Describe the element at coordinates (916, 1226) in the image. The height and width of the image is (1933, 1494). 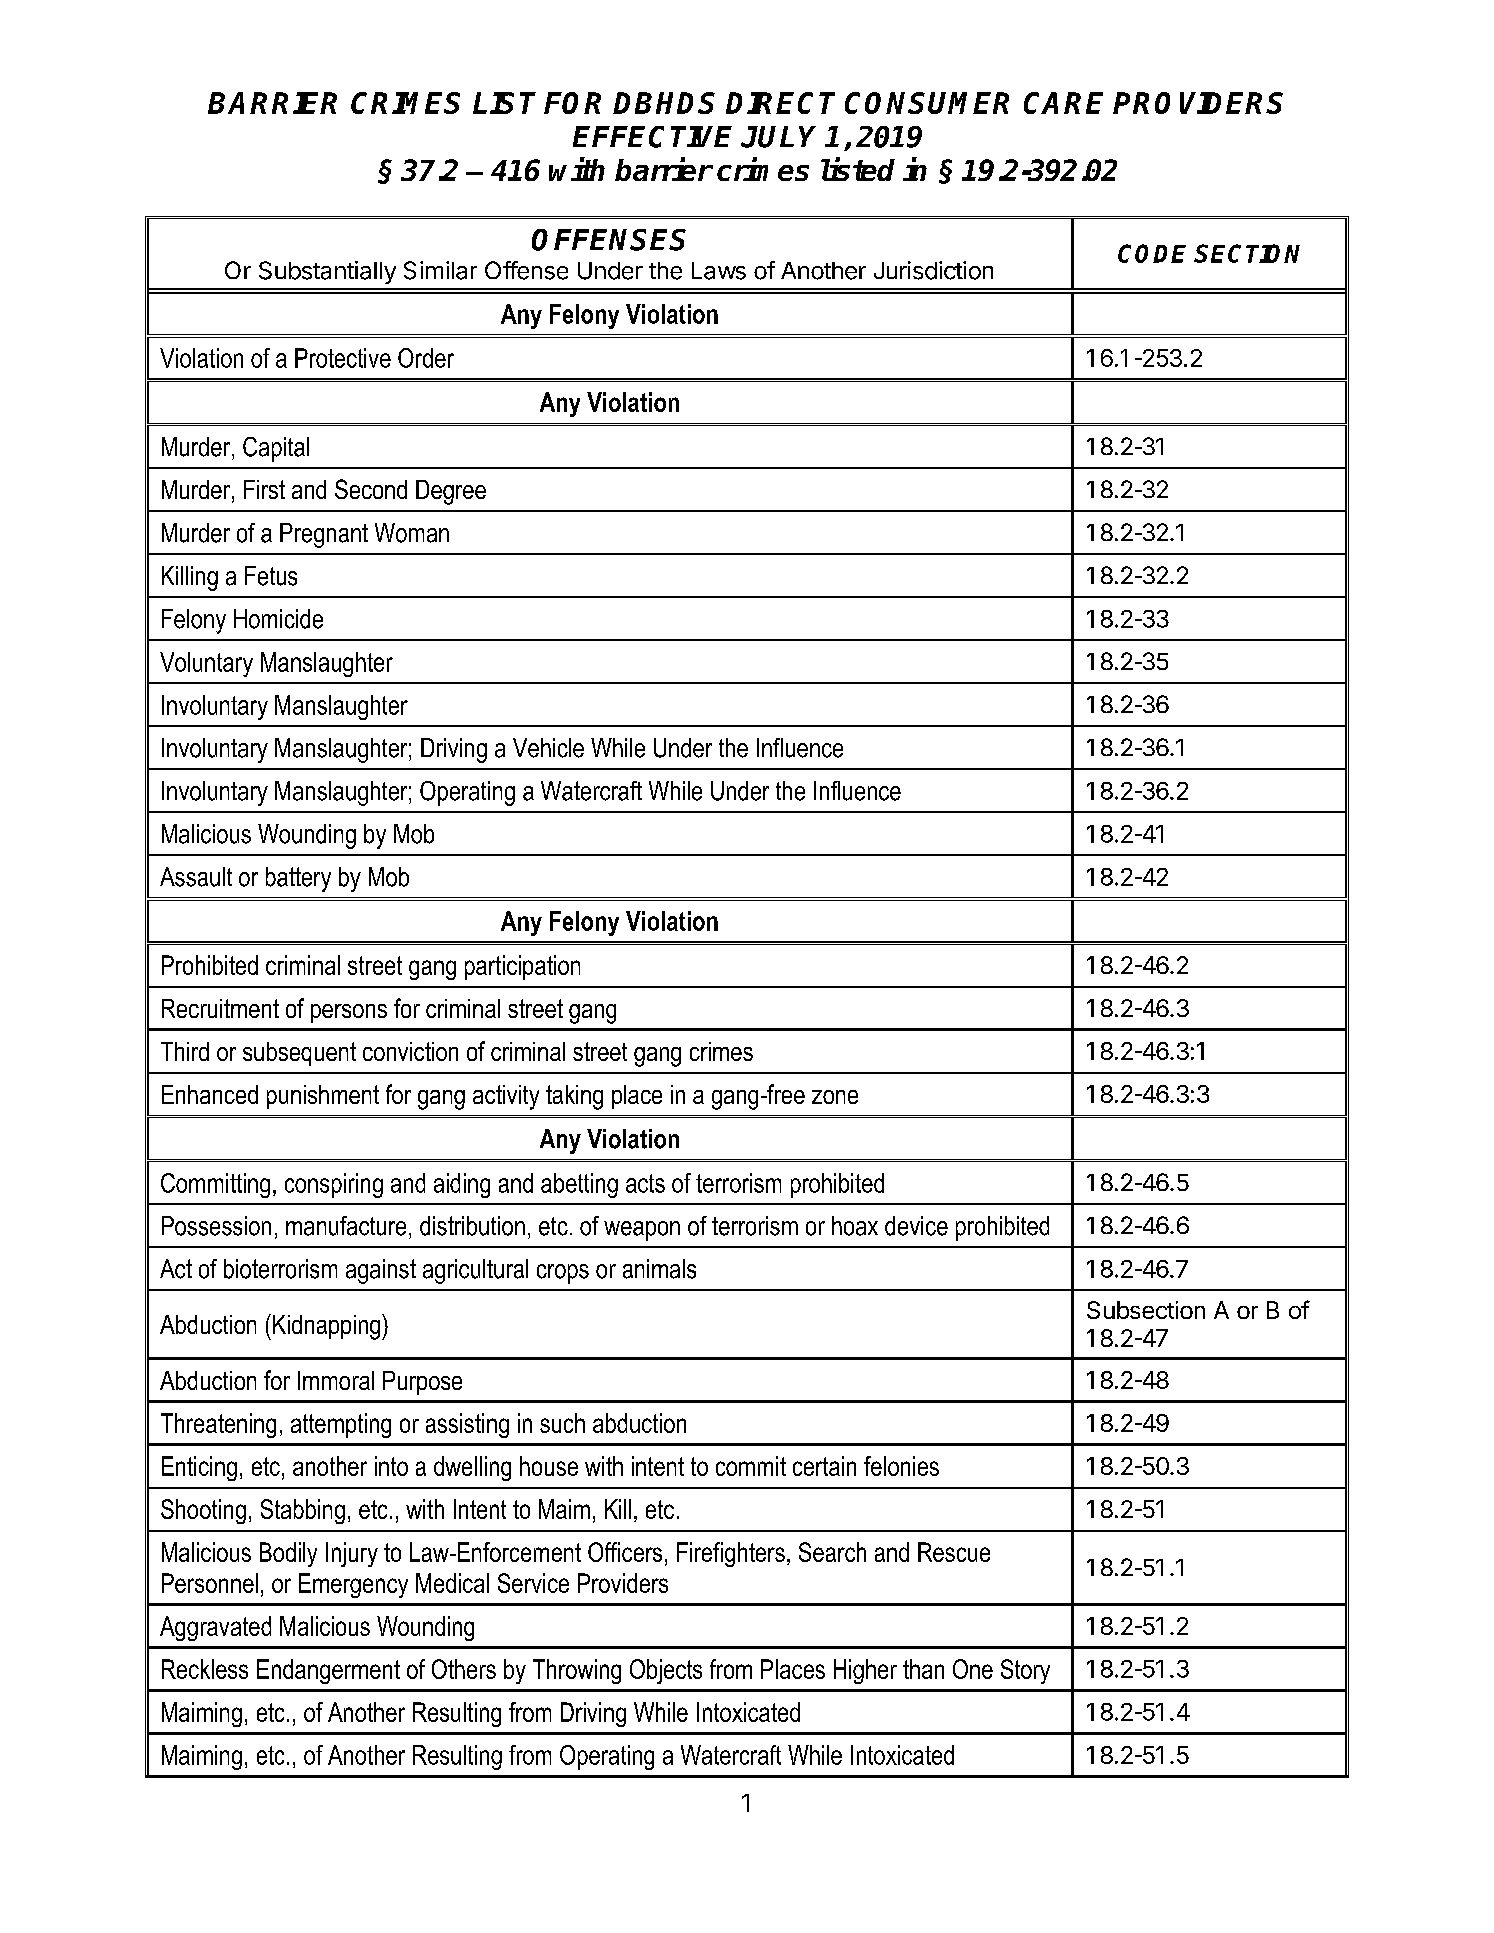
I see `device` at that location.
